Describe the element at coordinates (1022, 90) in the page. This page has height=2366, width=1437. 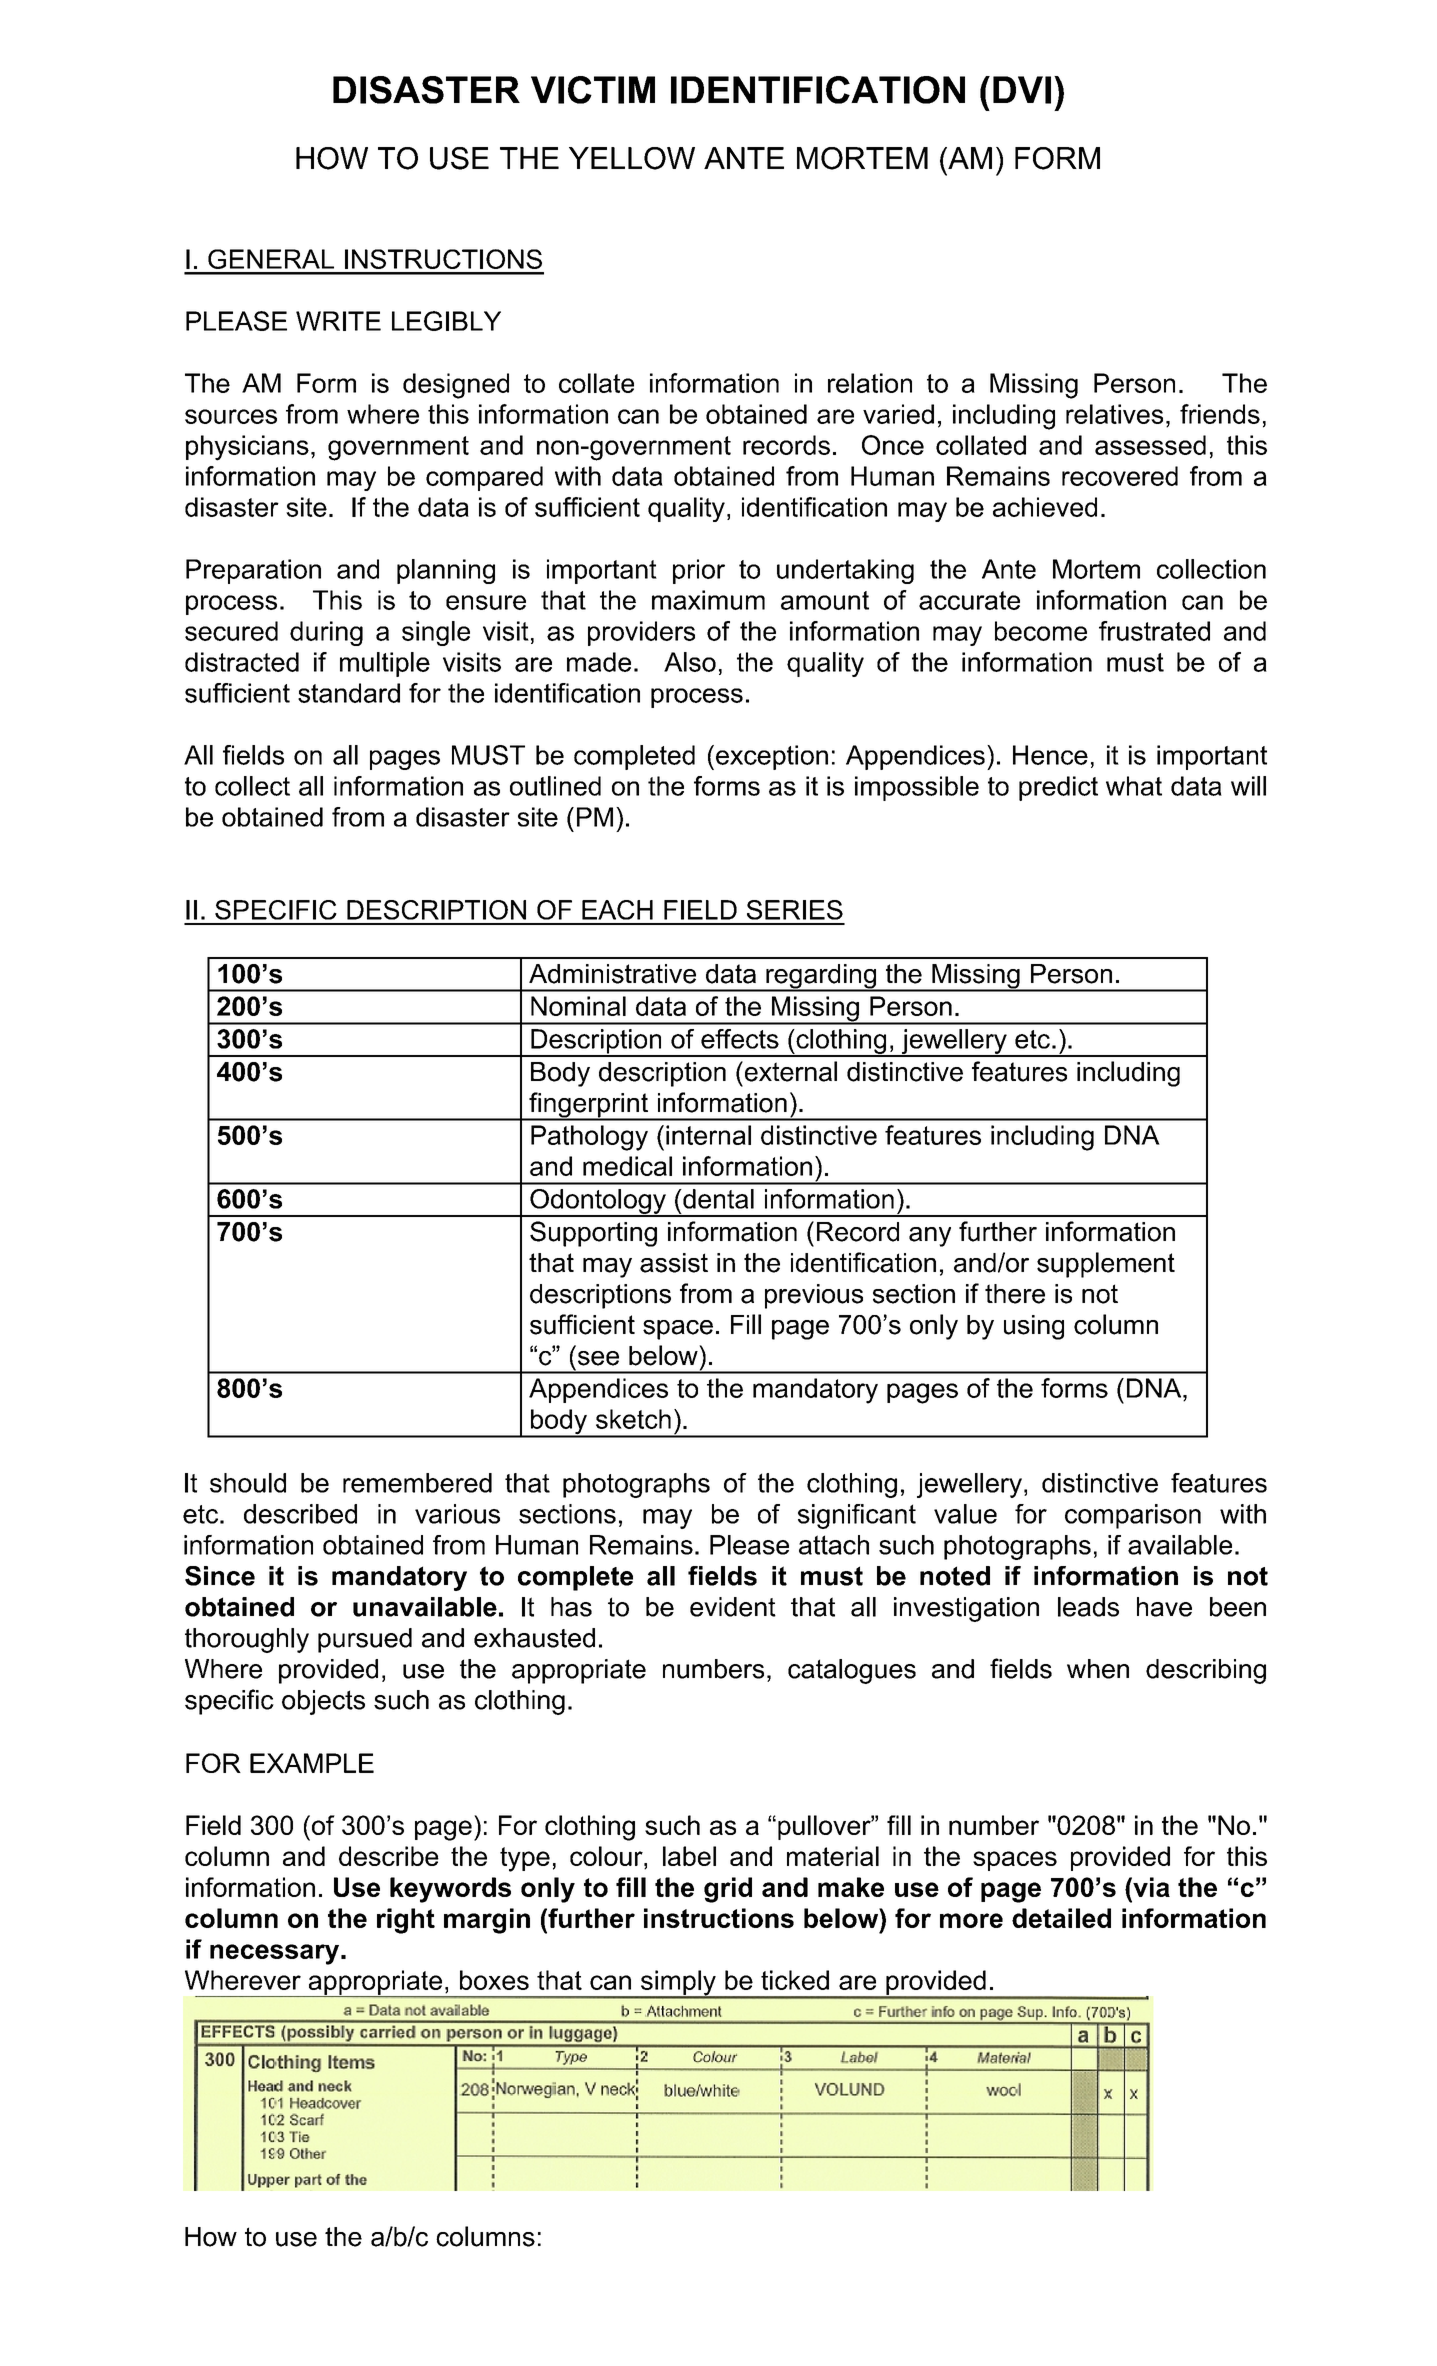
I see `DVI` at that location.
